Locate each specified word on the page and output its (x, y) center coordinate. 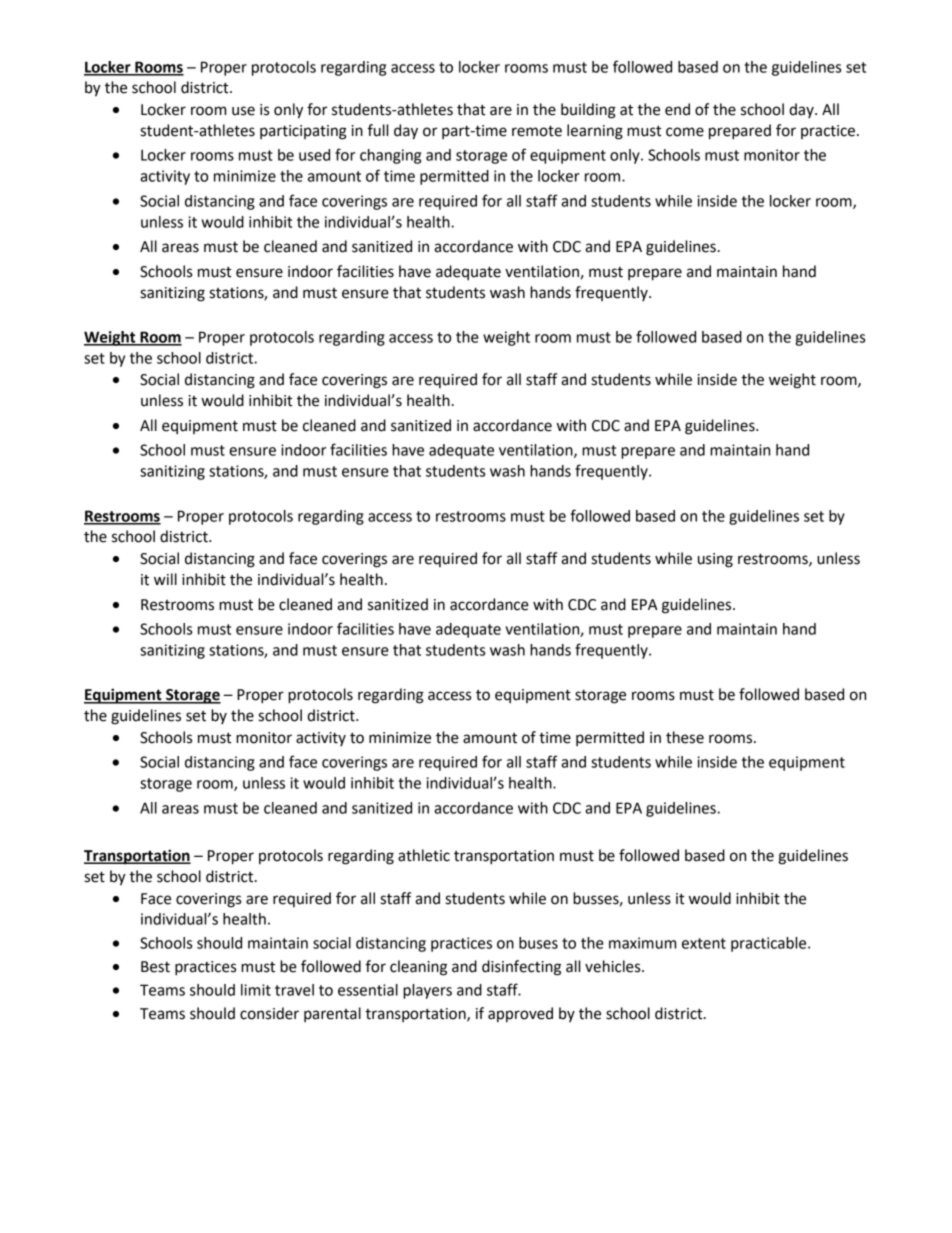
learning (595, 132)
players (427, 991)
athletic (424, 855)
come (685, 132)
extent (704, 943)
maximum (642, 943)
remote (537, 131)
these (685, 737)
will (165, 579)
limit (256, 990)
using (715, 560)
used (314, 155)
